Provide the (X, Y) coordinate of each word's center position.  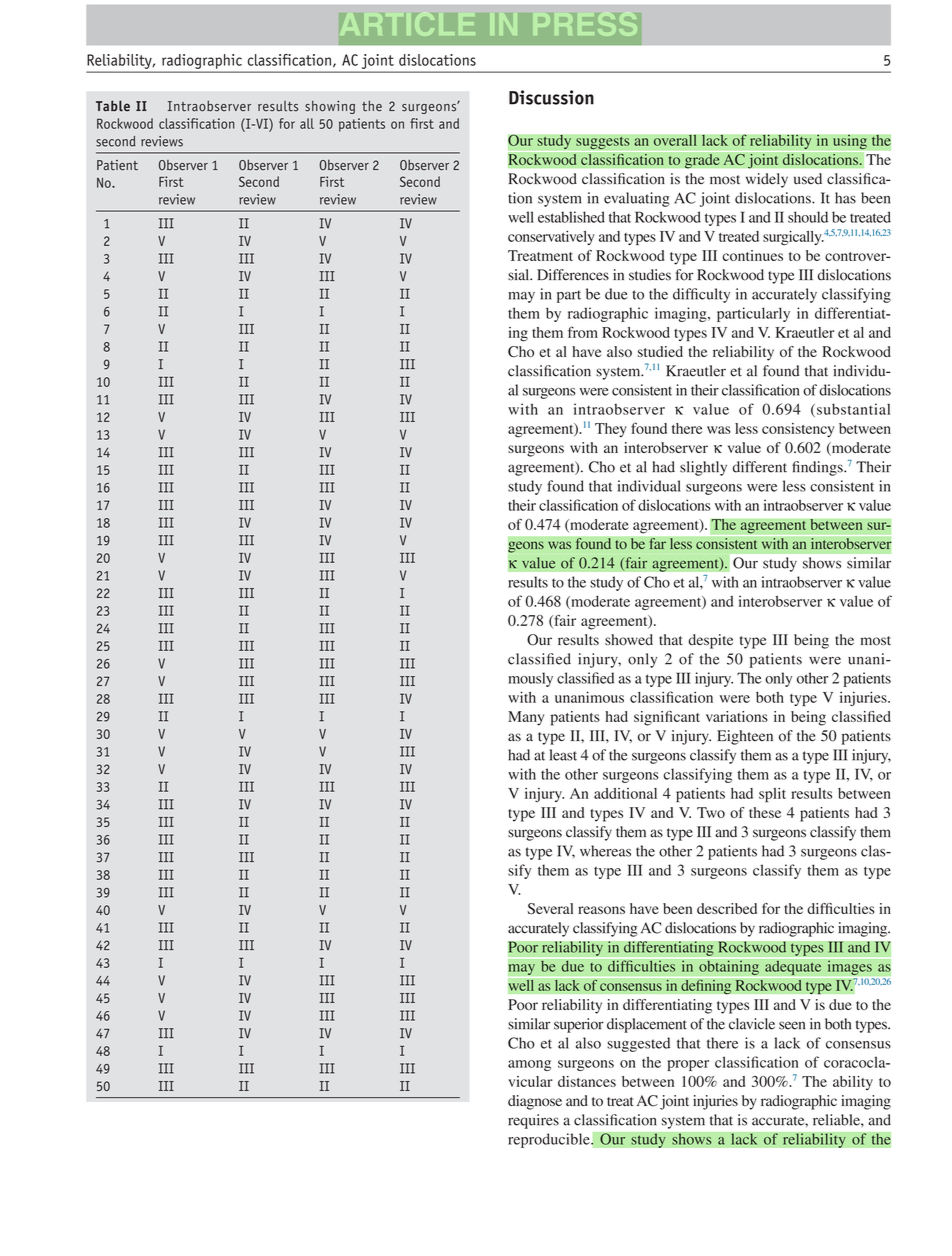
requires (533, 1121)
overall (675, 140)
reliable (837, 1120)
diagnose (535, 1102)
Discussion (551, 97)
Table (113, 106)
